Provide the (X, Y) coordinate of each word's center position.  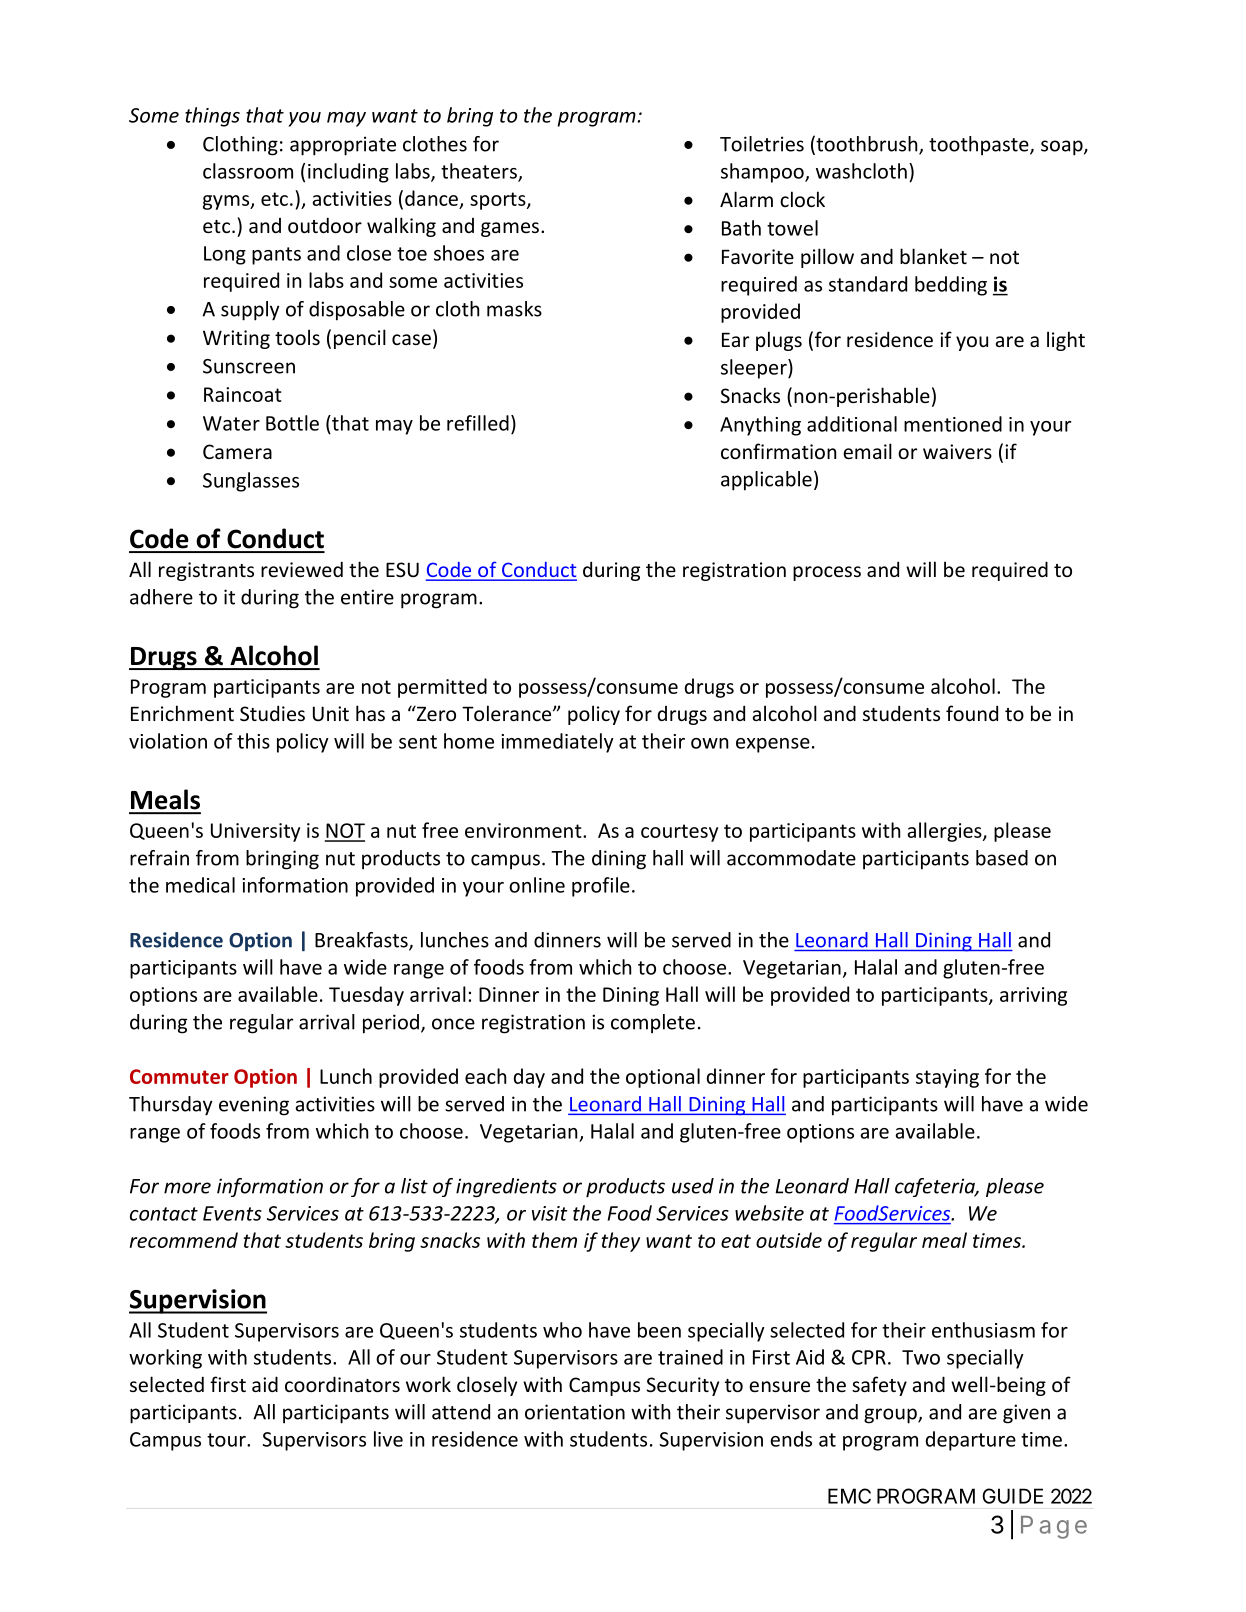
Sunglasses (251, 482)
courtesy (679, 833)
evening (254, 1106)
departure (971, 1441)
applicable (766, 481)
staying (947, 1078)
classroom (248, 171)
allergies (946, 832)
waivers (957, 451)
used (693, 1186)
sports (499, 201)
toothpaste (980, 146)
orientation (575, 1412)
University (255, 832)
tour (227, 1440)
